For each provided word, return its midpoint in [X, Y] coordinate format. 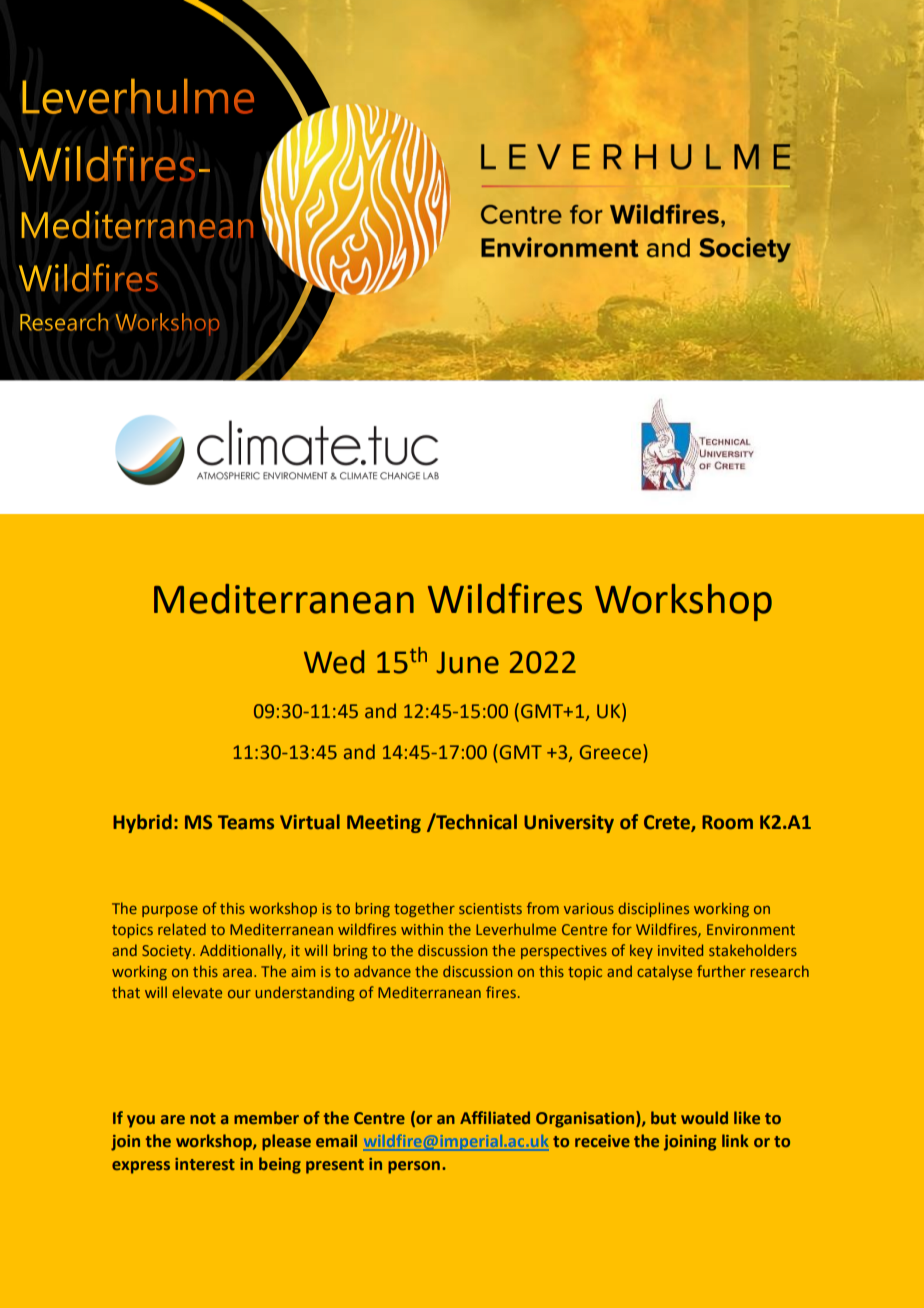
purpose [170, 911]
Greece [610, 752]
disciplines [653, 909]
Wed [334, 662]
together [424, 909]
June [467, 662]
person [414, 1167]
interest [205, 1164]
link [735, 1140]
